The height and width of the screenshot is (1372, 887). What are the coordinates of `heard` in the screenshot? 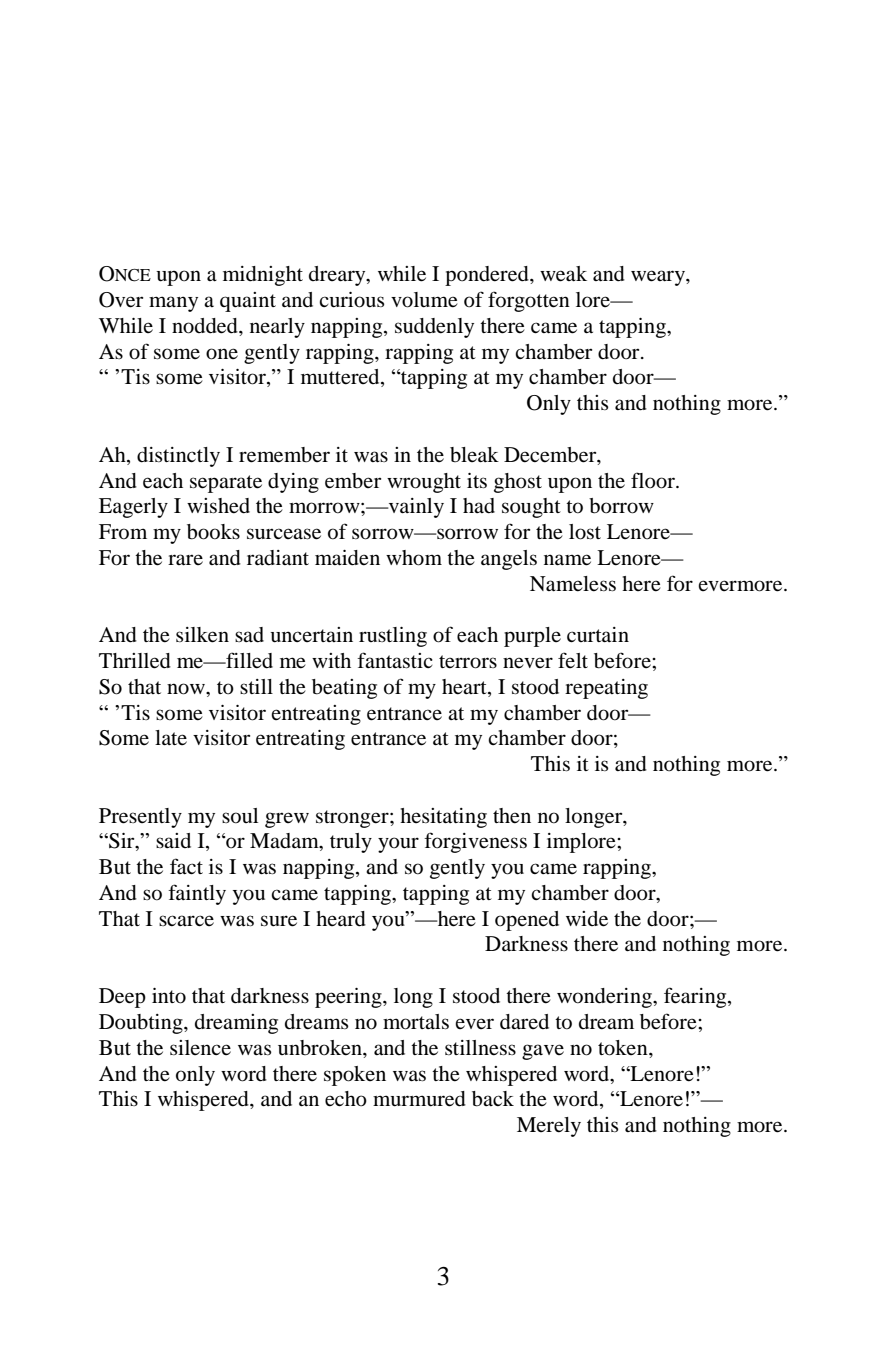 It's located at (341, 919).
